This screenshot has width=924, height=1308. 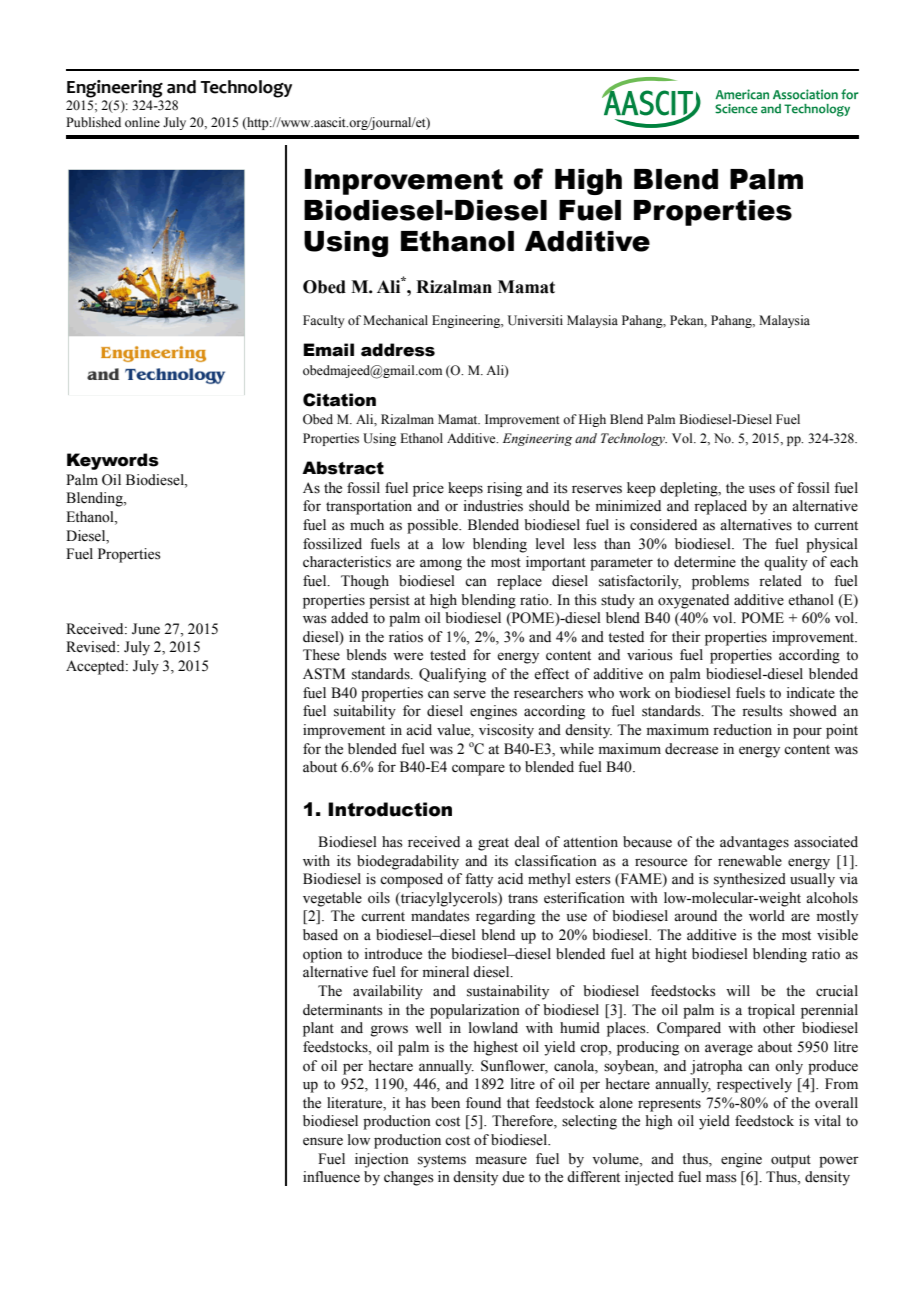 I want to click on rising, so click(x=504, y=489).
